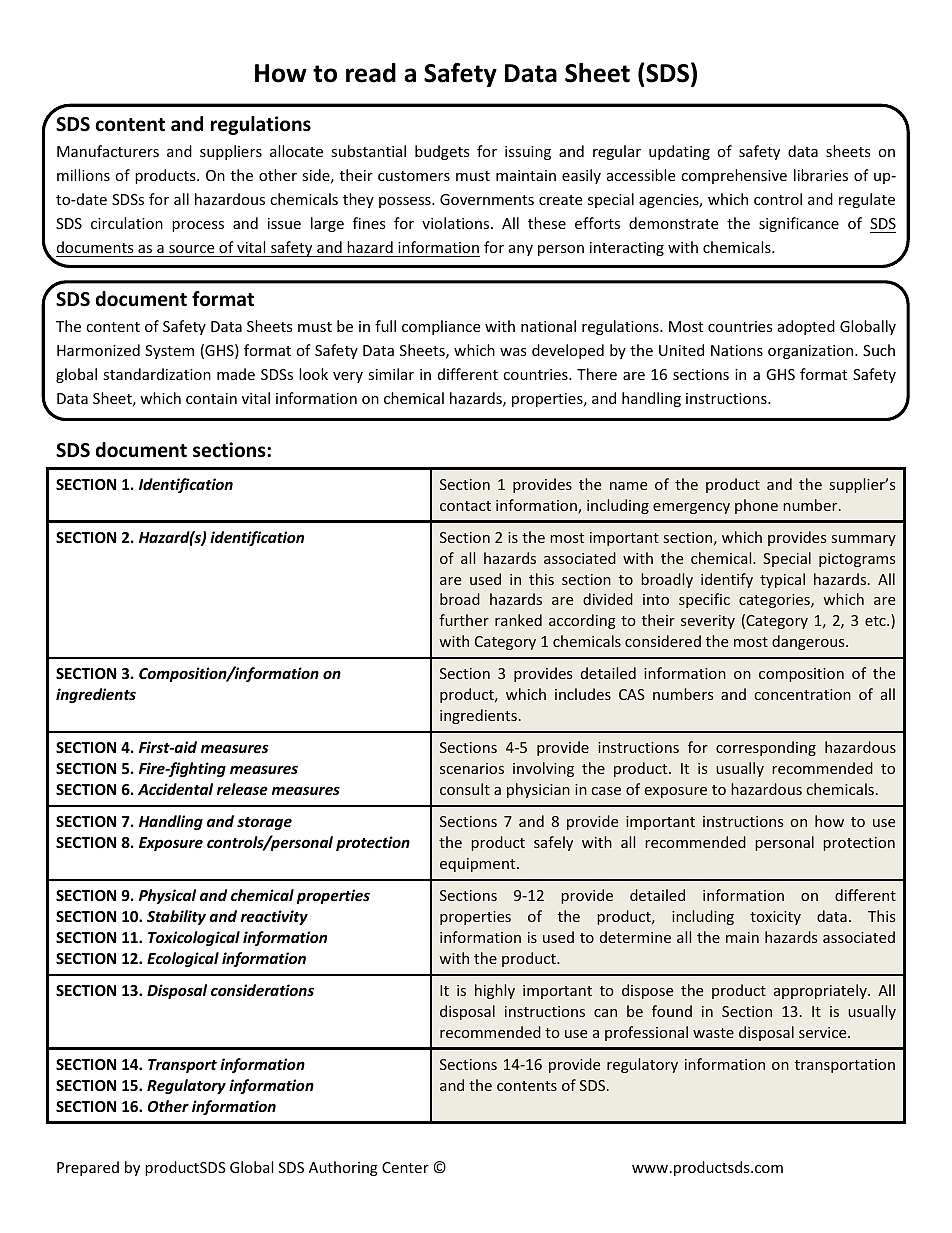  Describe the element at coordinates (821, 175) in the screenshot. I see `libraries` at that location.
